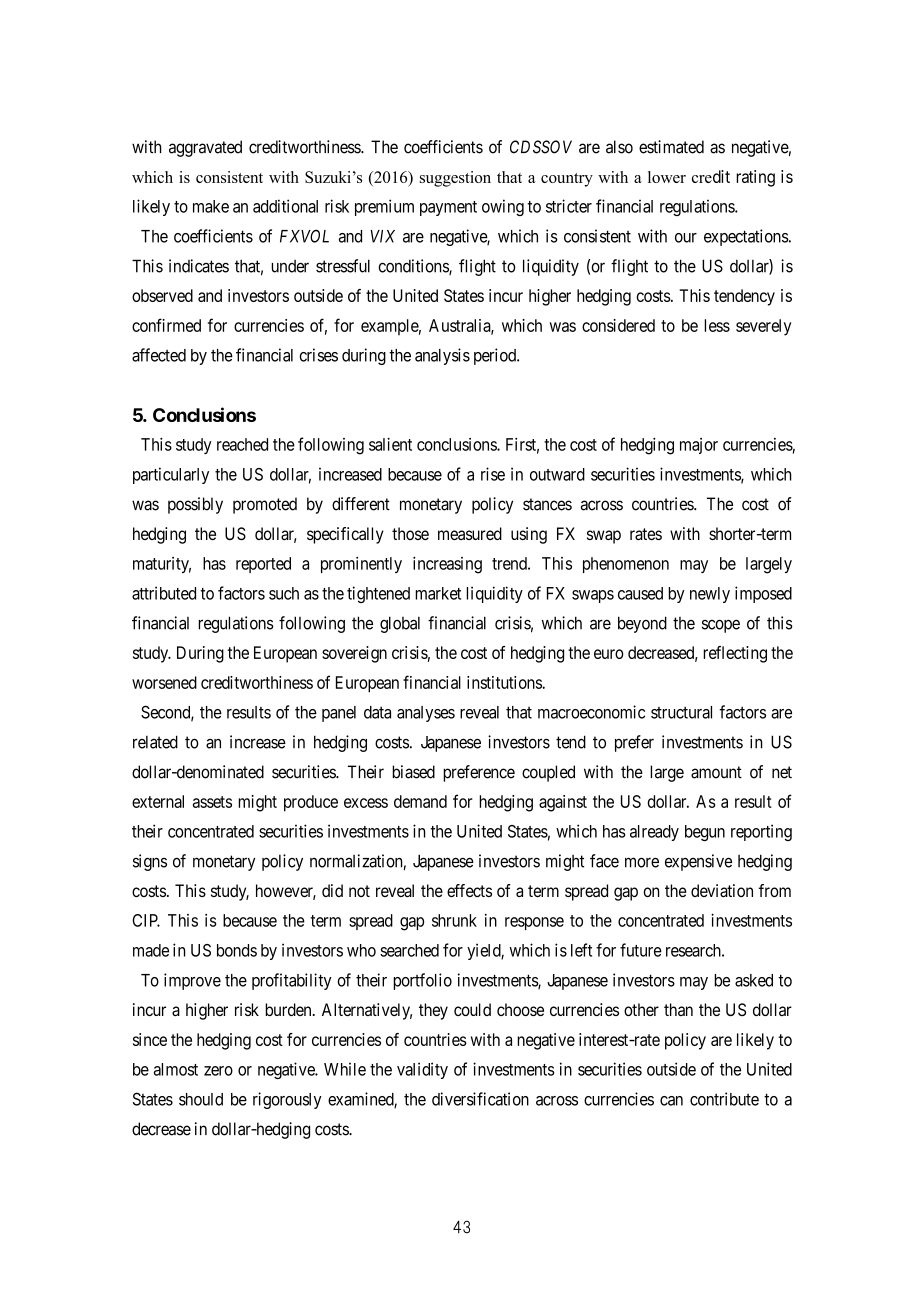  Describe the element at coordinates (218, 1071) in the screenshot. I see `zero` at that location.
